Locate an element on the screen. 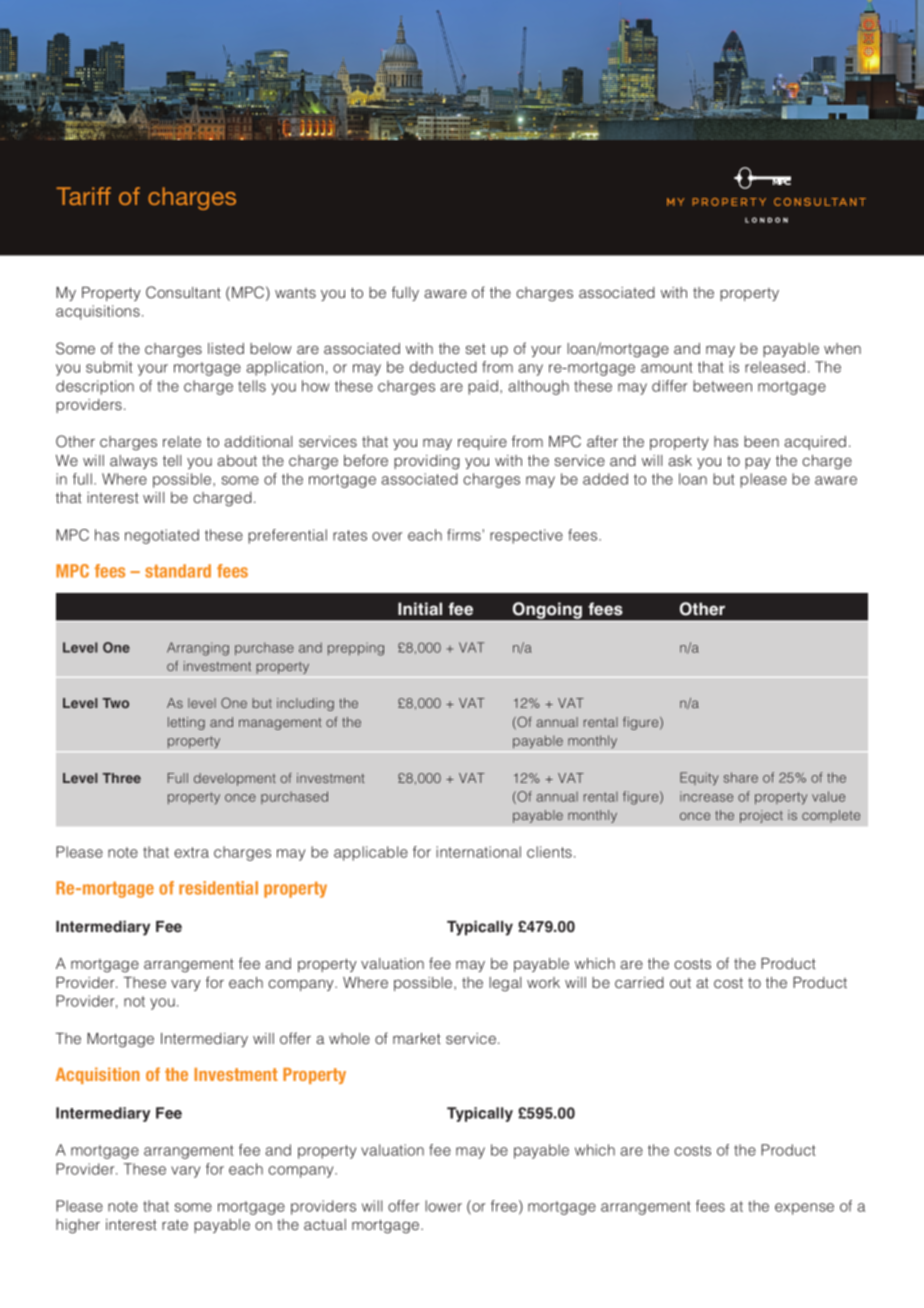 The width and height of the screenshot is (924, 1308). when is located at coordinates (842, 348).
